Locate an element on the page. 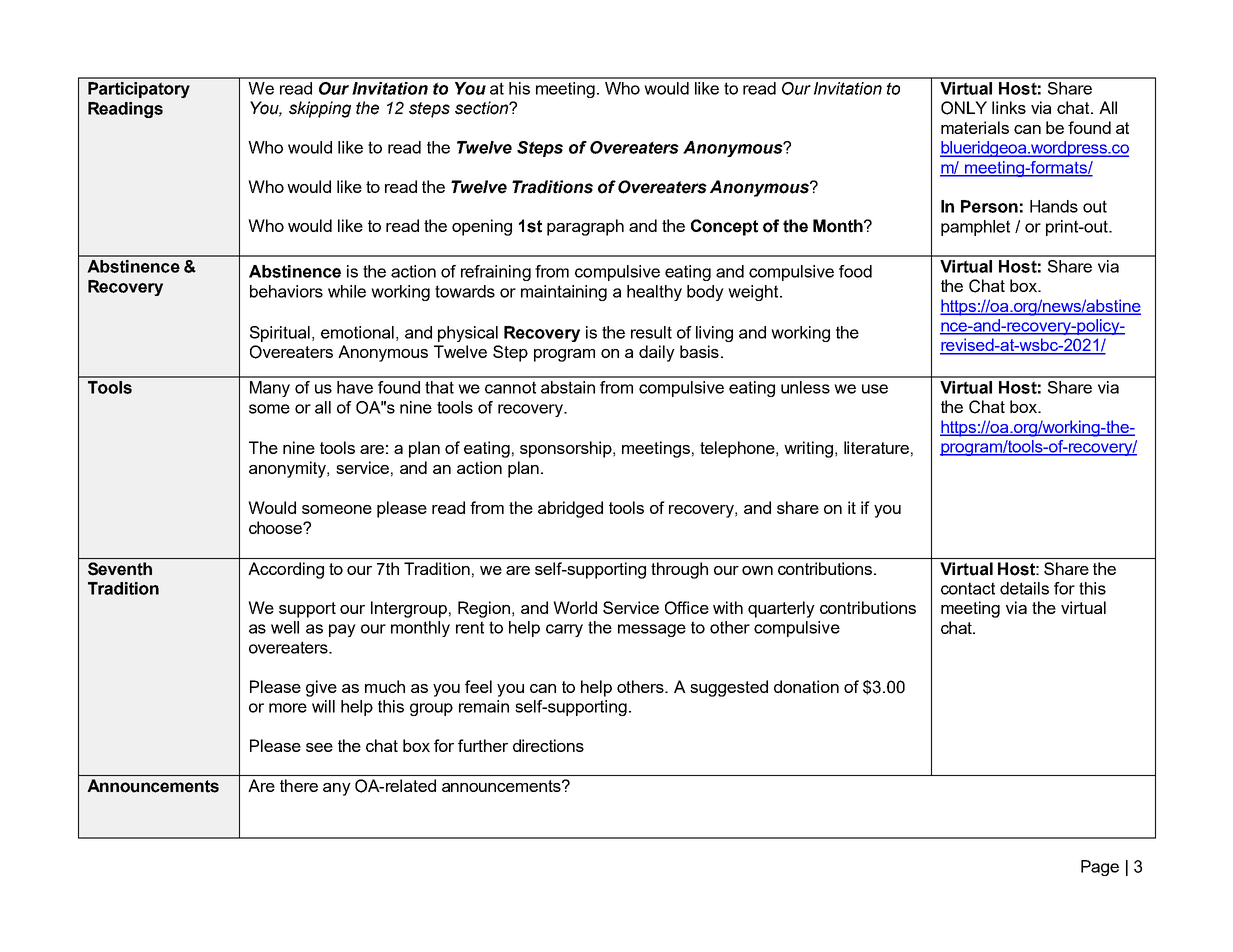 The height and width of the page is (952, 1233). According is located at coordinates (286, 570).
